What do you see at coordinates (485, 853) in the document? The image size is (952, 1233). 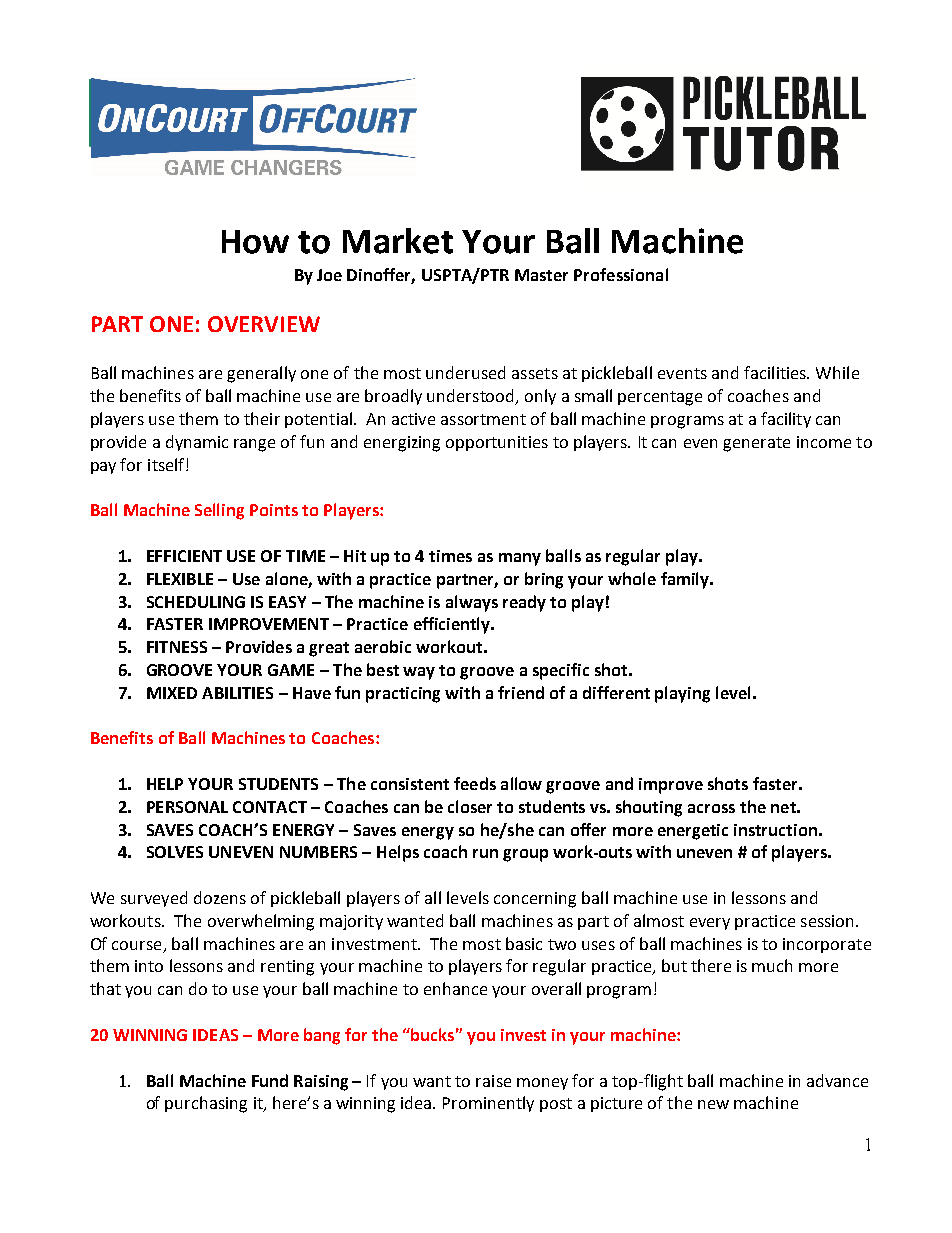 I see `run` at bounding box center [485, 853].
